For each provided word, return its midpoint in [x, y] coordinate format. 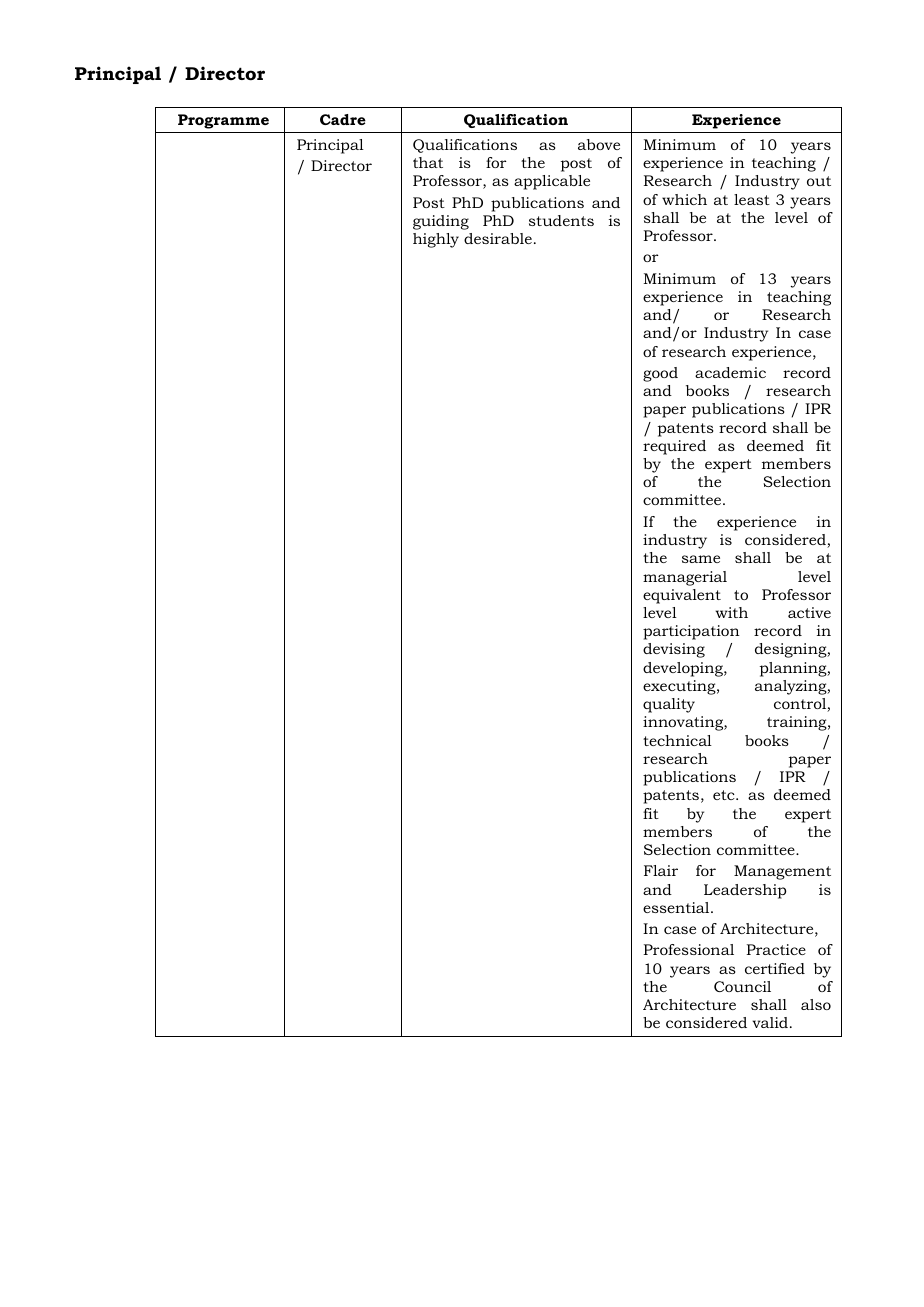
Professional [688, 949]
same [701, 559]
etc [725, 795]
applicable [552, 182]
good [660, 374]
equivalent [682, 596]
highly [436, 240]
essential [677, 907]
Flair [661, 870]
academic [730, 372]
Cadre [343, 119]
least [752, 199]
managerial [685, 578]
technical [677, 740]
